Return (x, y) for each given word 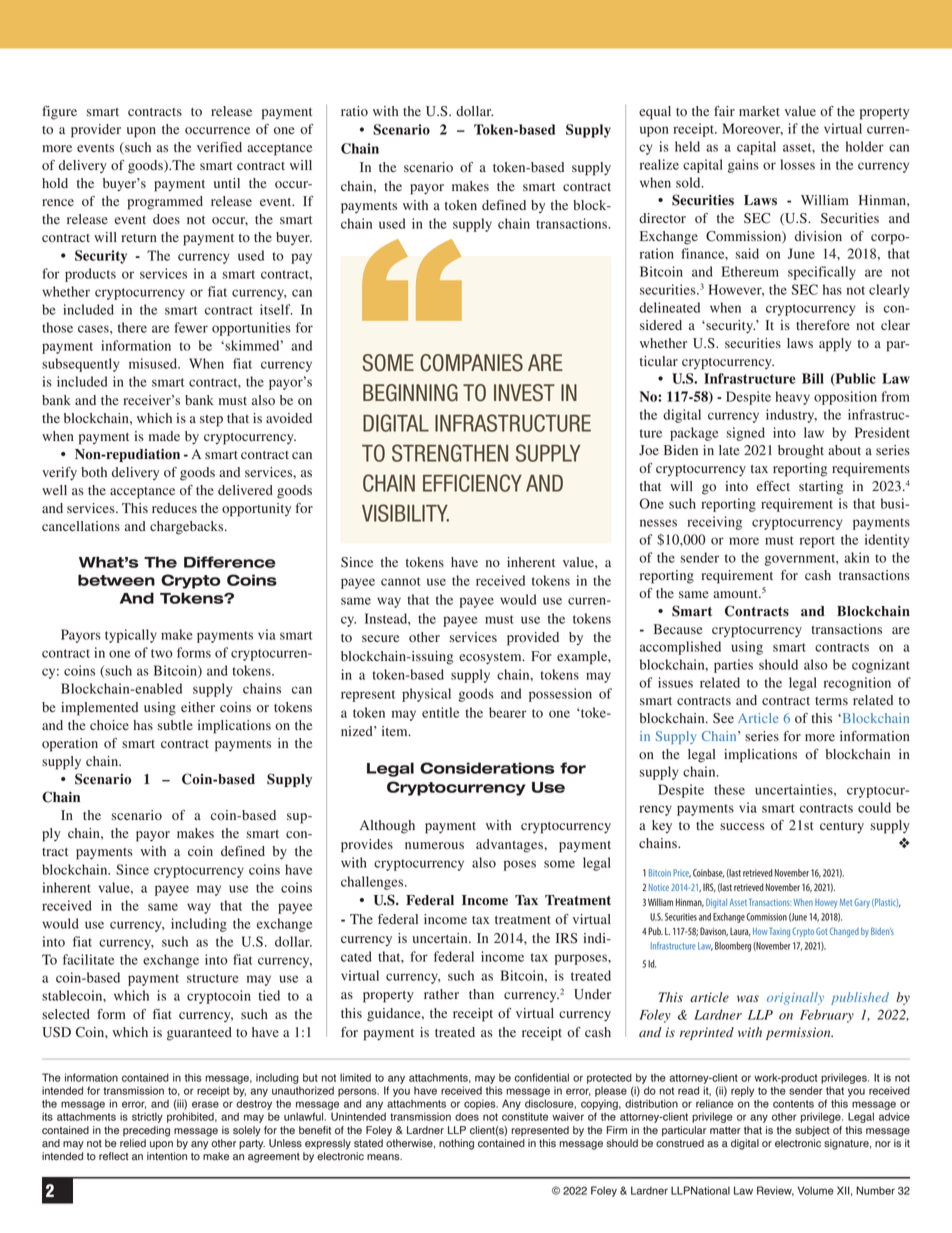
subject (812, 1131)
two (162, 653)
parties (733, 666)
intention (167, 1156)
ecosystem (491, 659)
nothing (456, 1144)
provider (96, 131)
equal (655, 113)
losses (797, 164)
